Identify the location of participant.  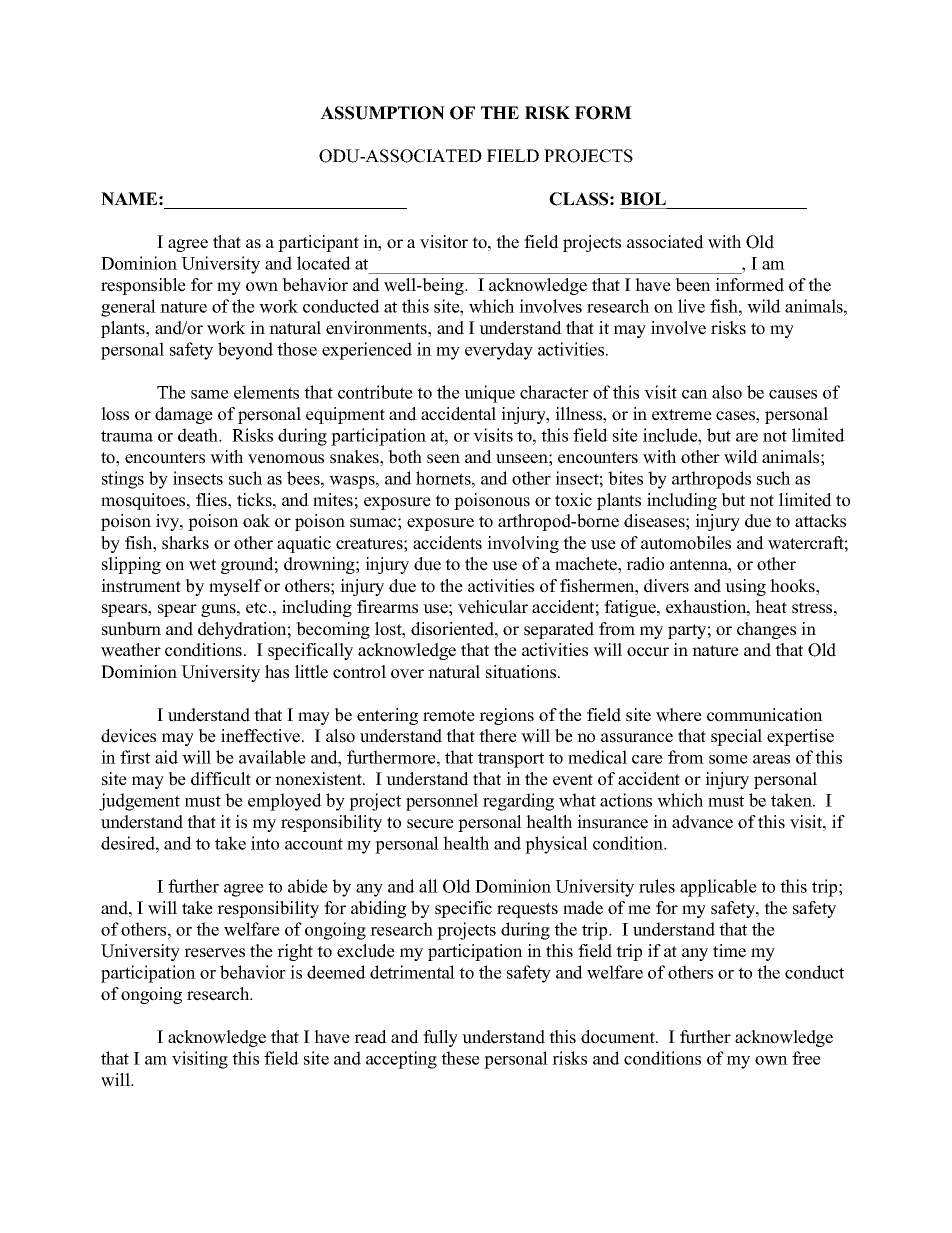
(318, 243).
